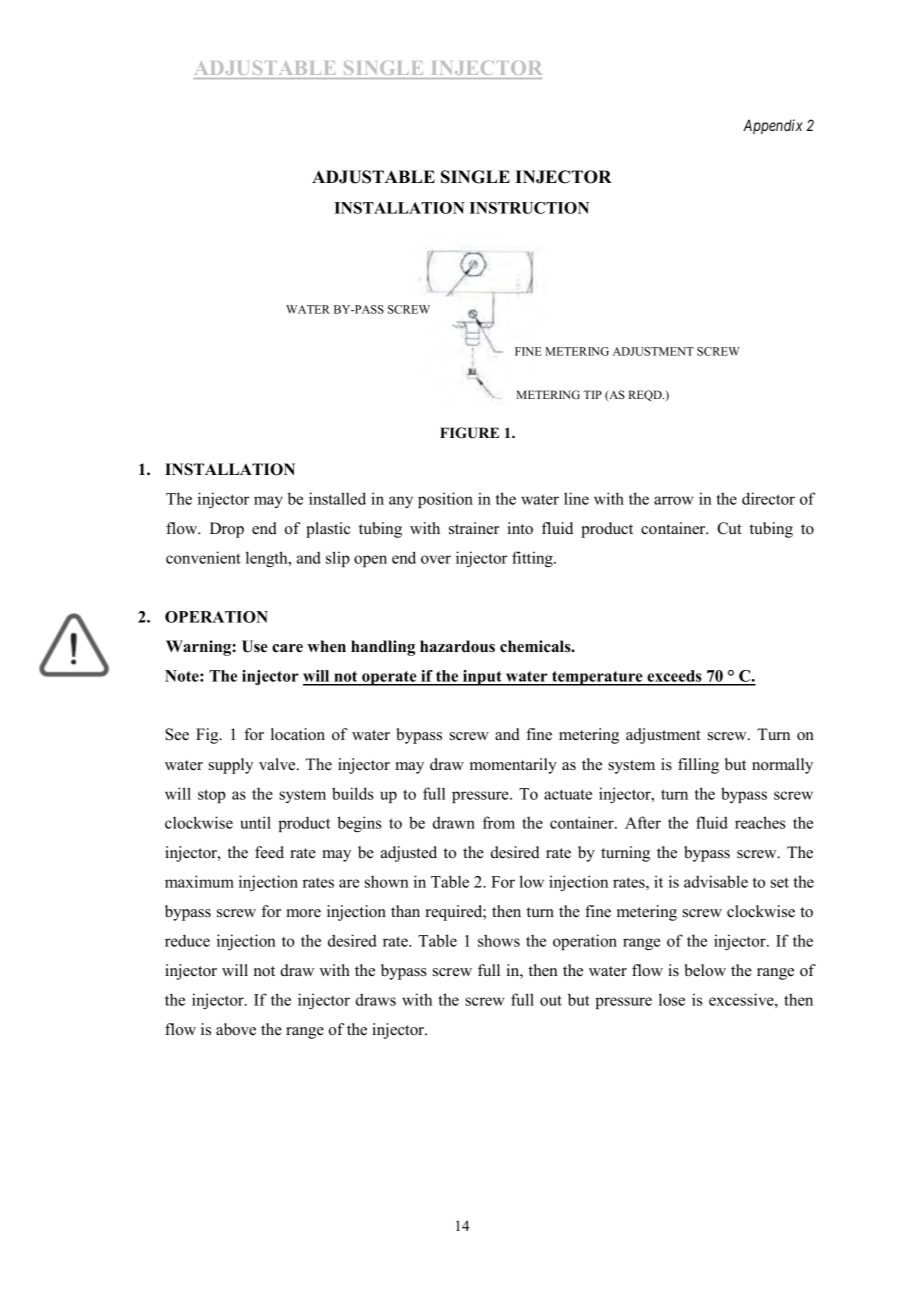 The height and width of the page is (1308, 924). Describe the element at coordinates (646, 396) in the page. I see `REQD` at that location.
